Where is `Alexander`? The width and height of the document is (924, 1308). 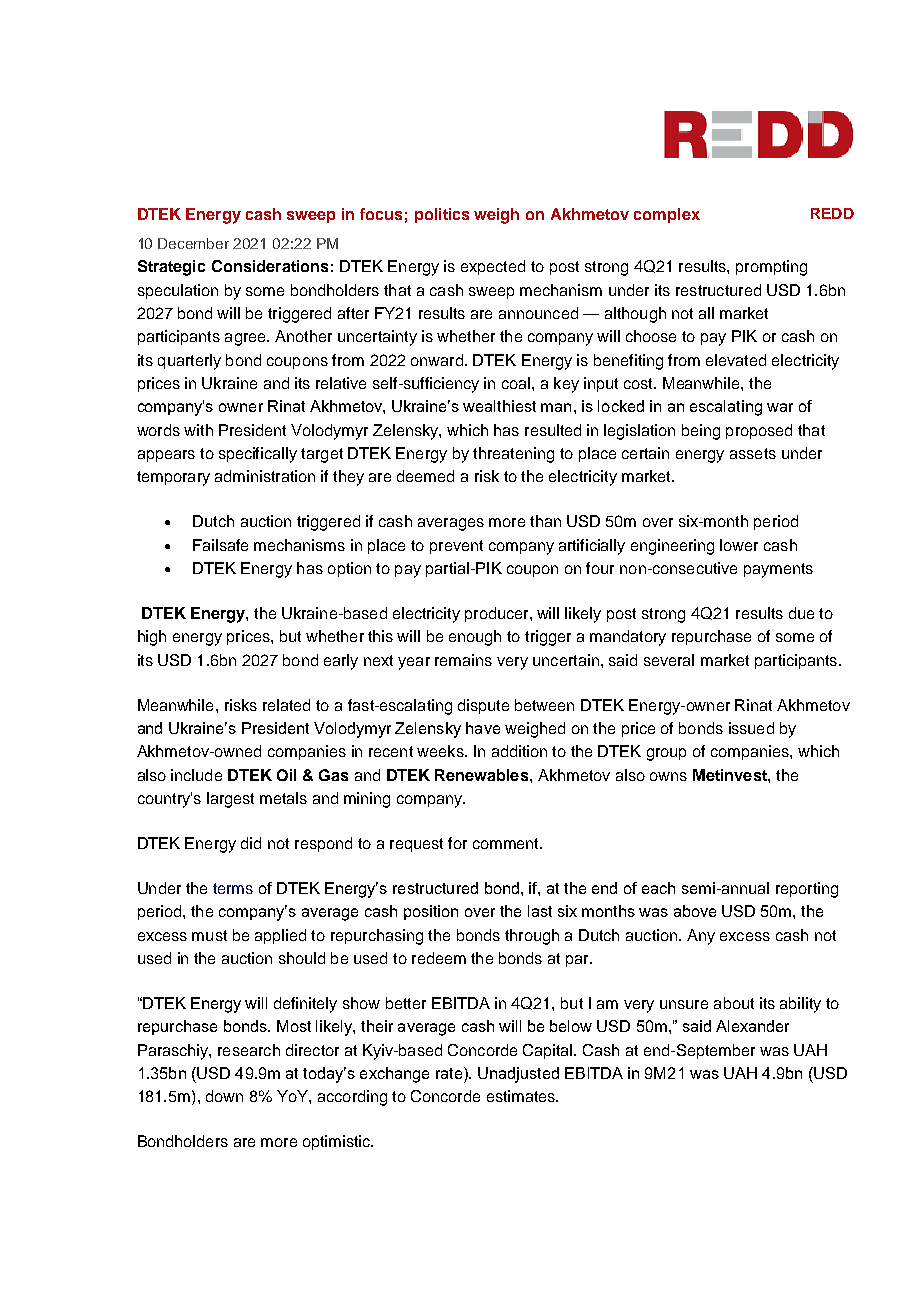
Alexander is located at coordinates (752, 1026).
